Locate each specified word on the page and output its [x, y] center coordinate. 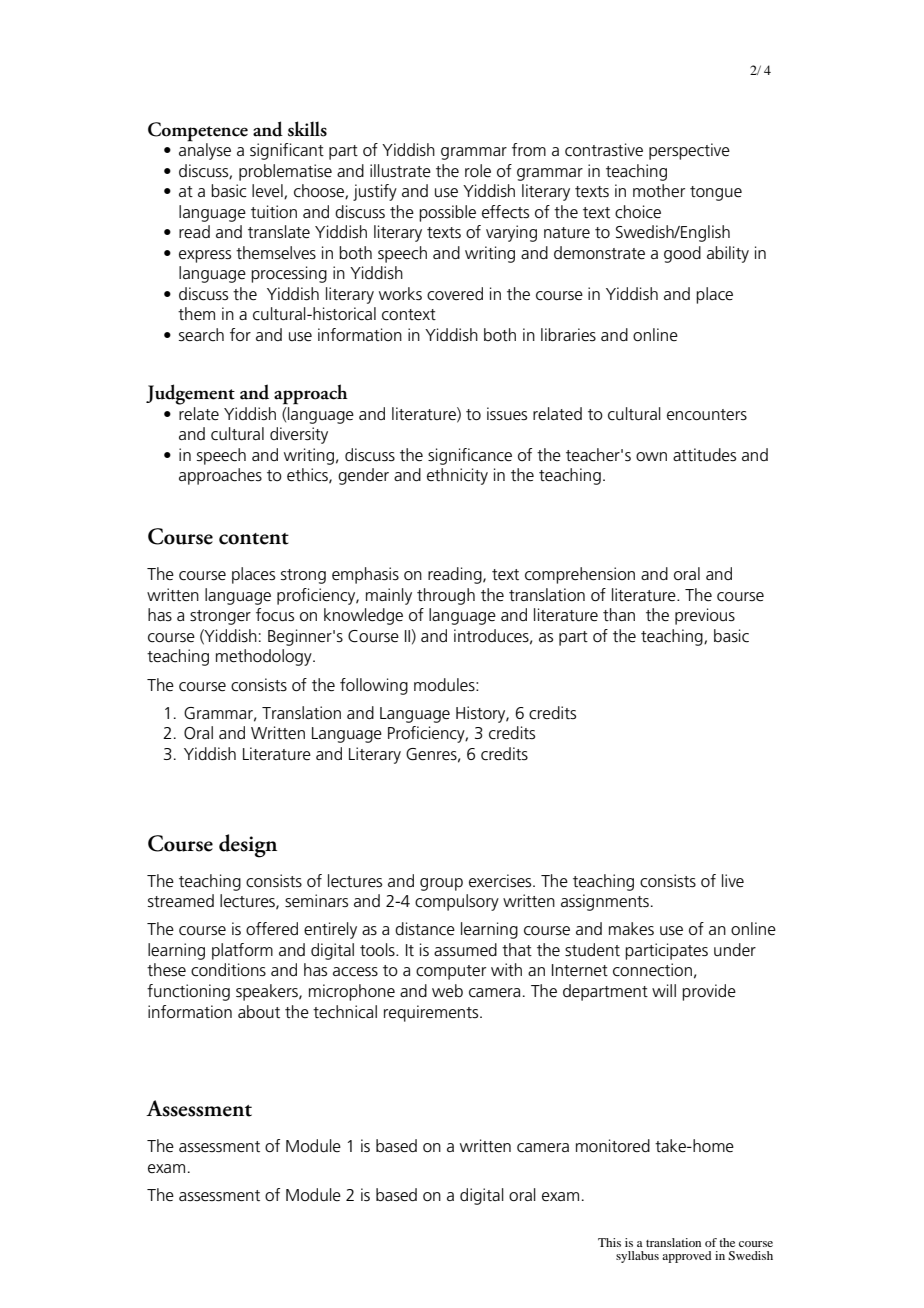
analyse [205, 150]
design [248, 846]
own [651, 456]
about [259, 1012]
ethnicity [457, 476]
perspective [689, 151]
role [478, 171]
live [733, 881]
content [254, 539]
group [441, 884]
